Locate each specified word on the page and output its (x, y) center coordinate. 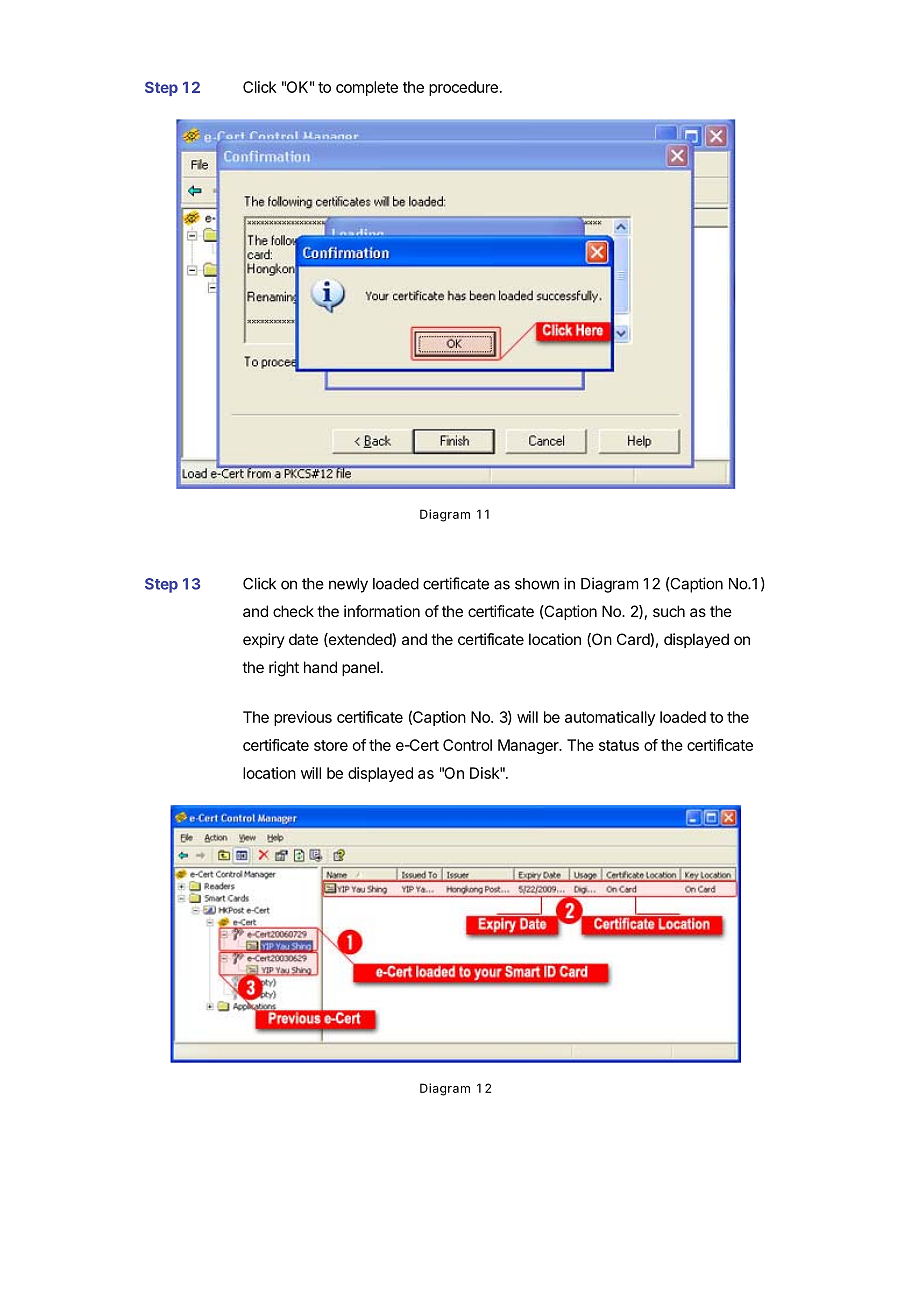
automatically (610, 718)
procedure (463, 88)
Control (467, 745)
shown (537, 584)
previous (303, 718)
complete (367, 88)
